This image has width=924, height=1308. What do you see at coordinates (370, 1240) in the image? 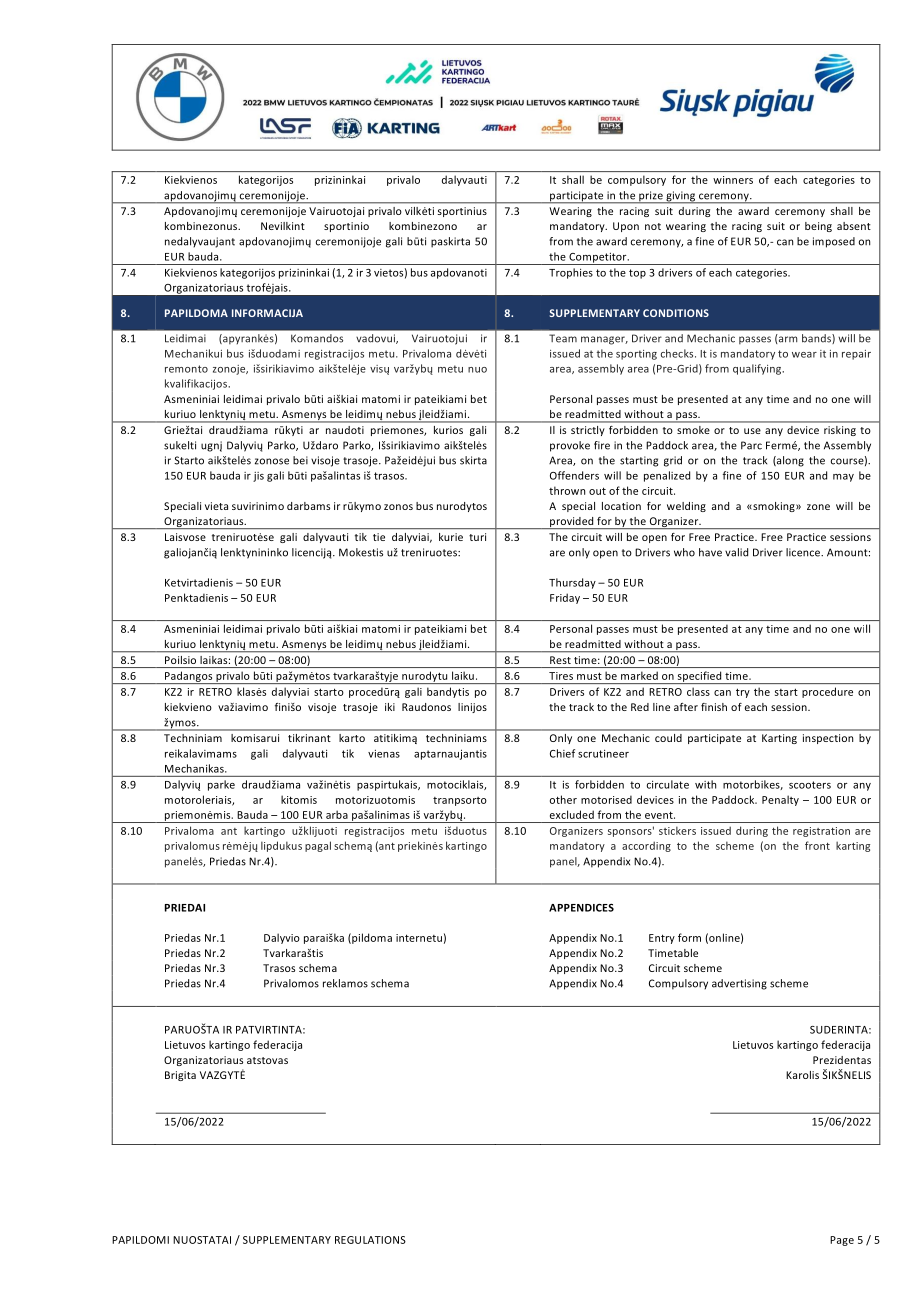
I see `REGULATIONS` at bounding box center [370, 1240].
